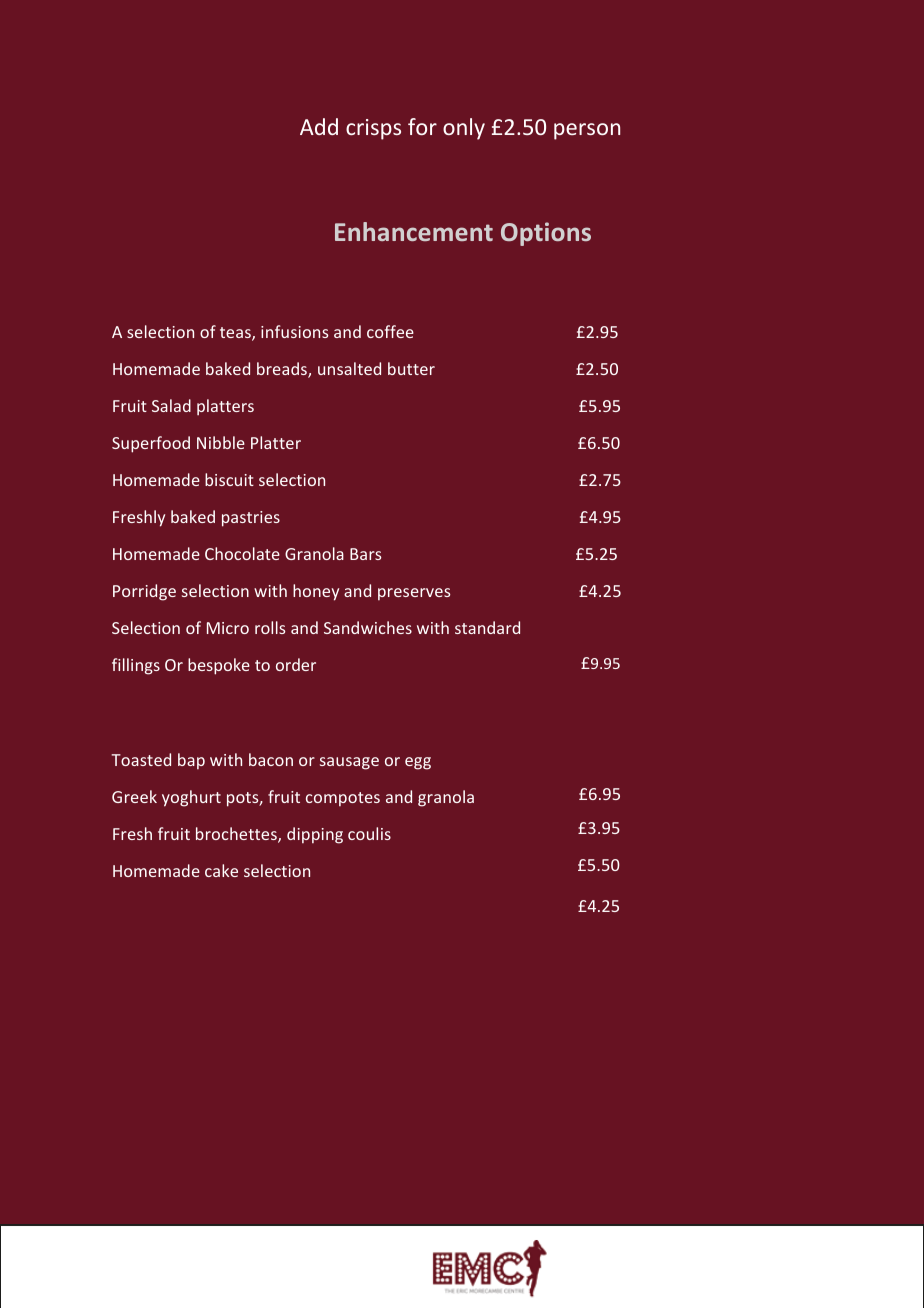 This document has width=924, height=1308. Describe the element at coordinates (587, 131) in the document. I see `person` at that location.
